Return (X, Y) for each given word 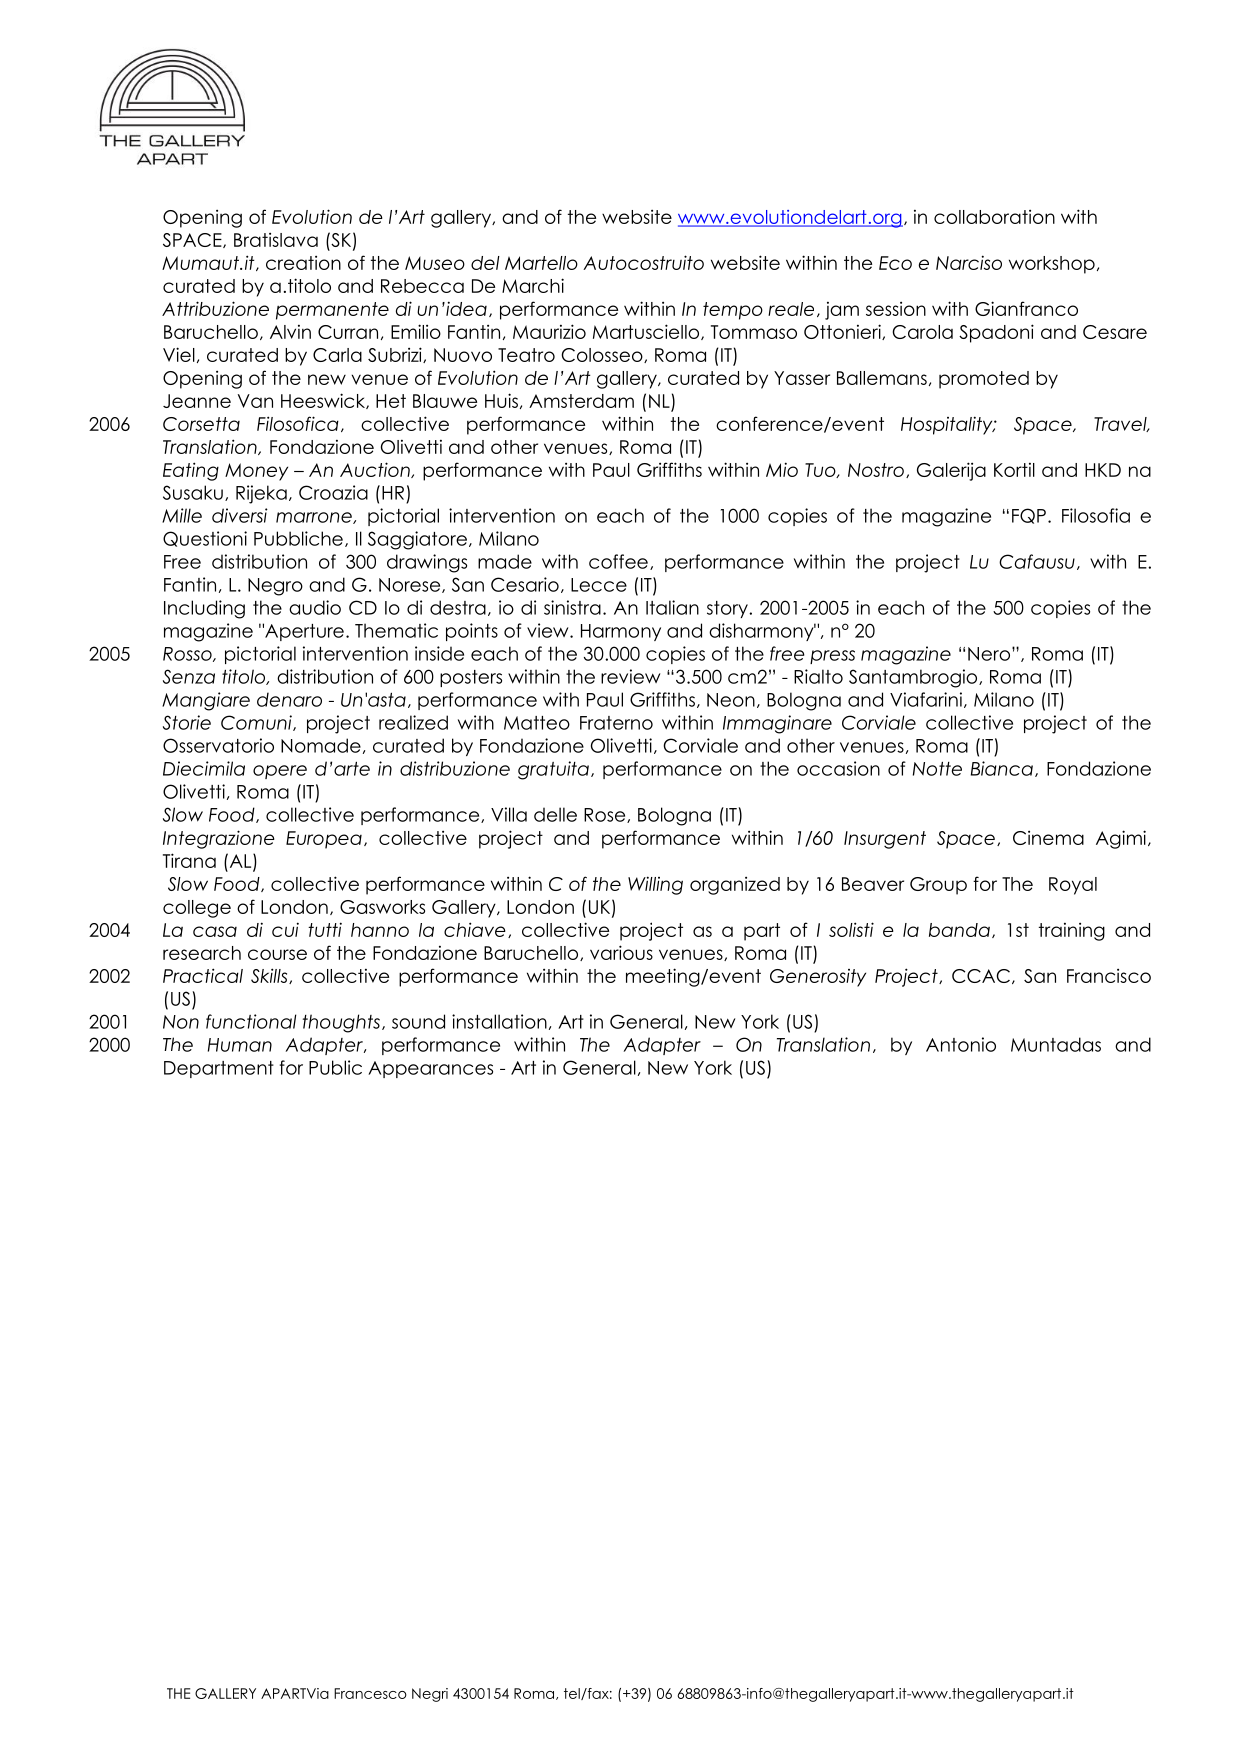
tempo (733, 311)
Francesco (370, 1693)
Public (335, 1067)
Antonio (961, 1044)
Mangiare (206, 701)
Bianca (1002, 768)
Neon (731, 700)
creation (303, 263)
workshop (1052, 265)
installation (499, 1021)
